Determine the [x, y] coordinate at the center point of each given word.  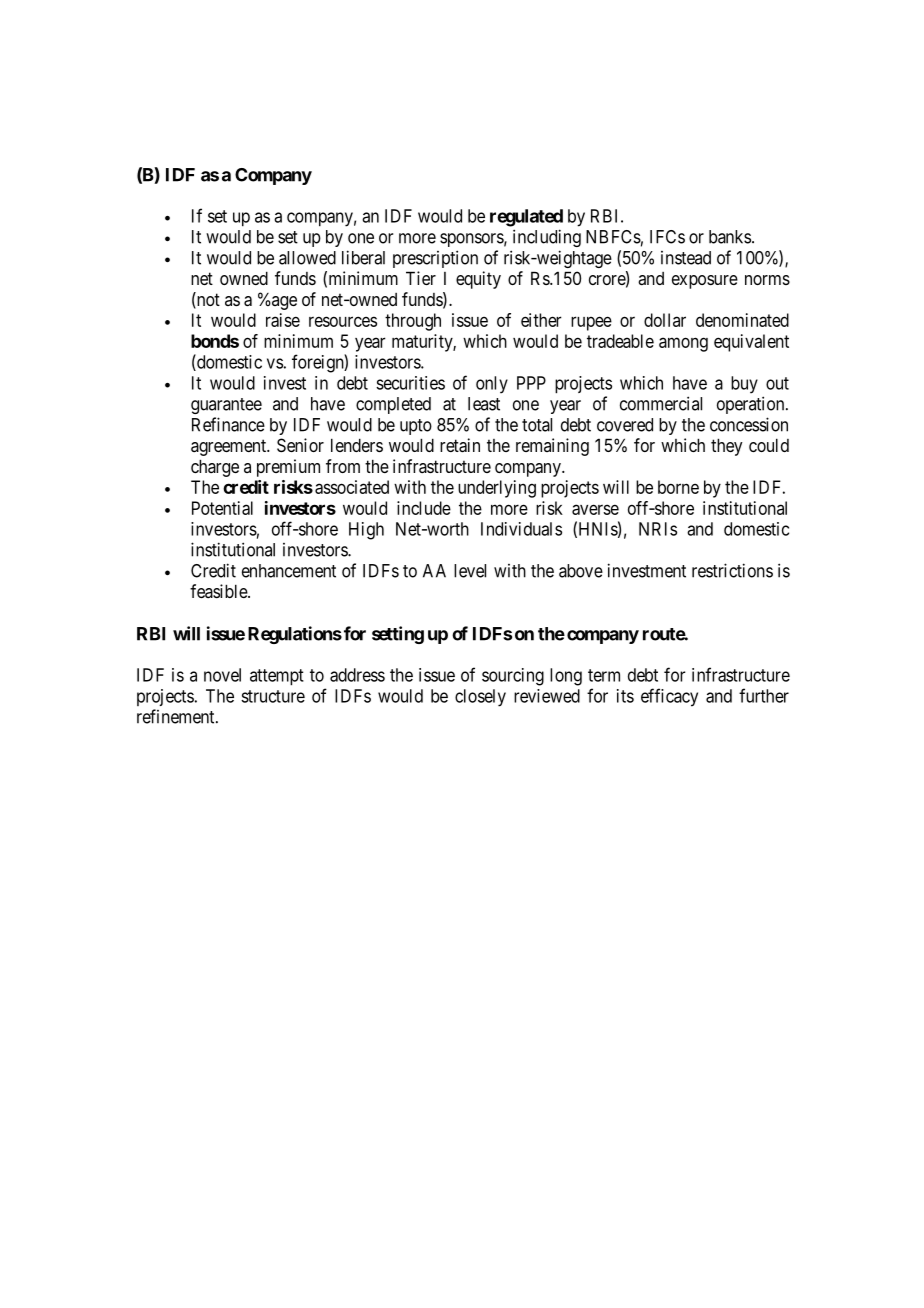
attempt [277, 677]
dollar [665, 320]
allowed [307, 258]
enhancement [289, 571]
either [541, 320]
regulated [526, 218]
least [484, 404]
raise [283, 320]
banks [730, 237]
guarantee [226, 406]
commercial [661, 403]
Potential [222, 508]
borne [678, 487]
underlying [497, 489]
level [470, 571]
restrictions [732, 570]
